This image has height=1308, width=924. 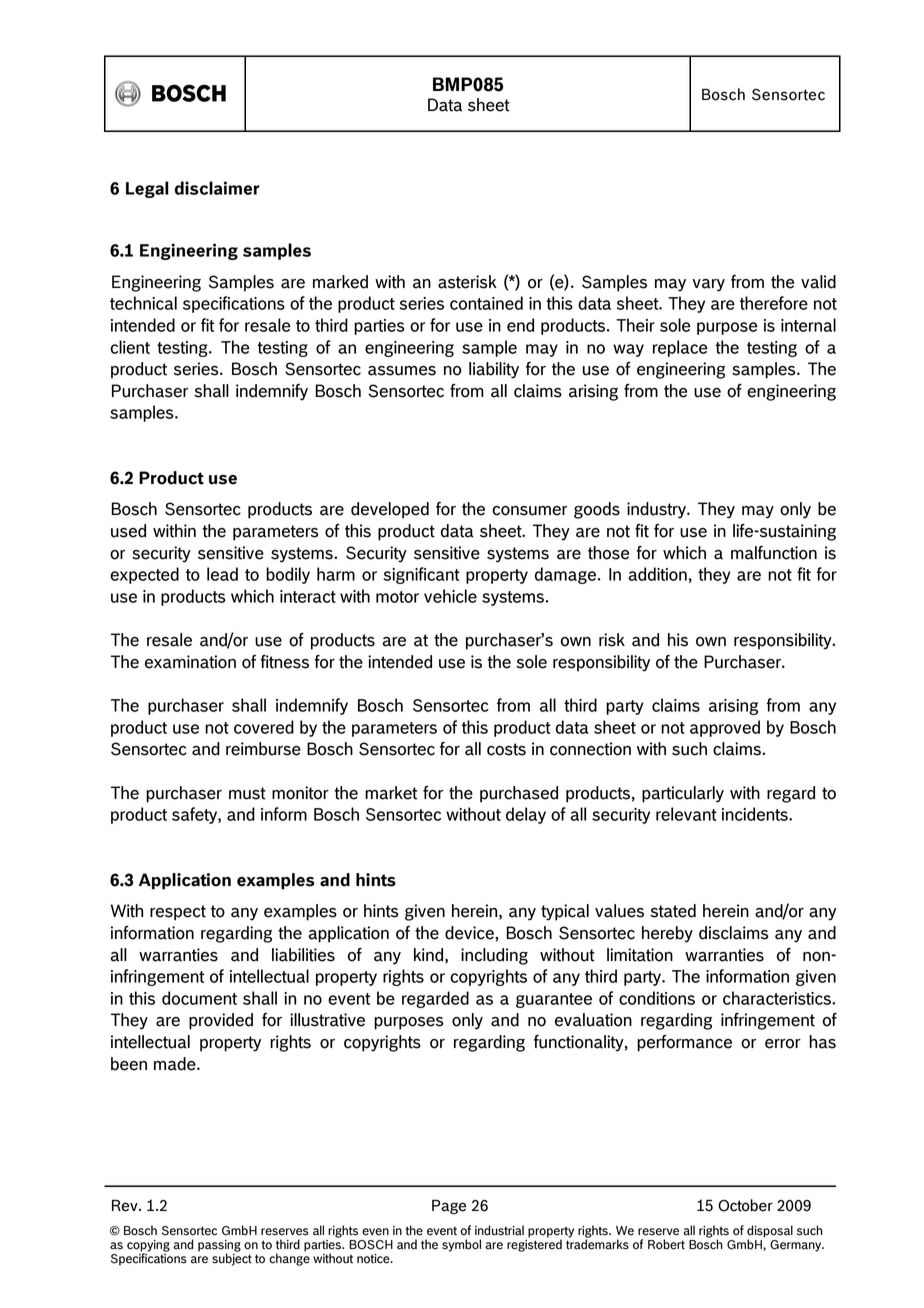 What do you see at coordinates (199, 998) in the image?
I see `document` at bounding box center [199, 998].
